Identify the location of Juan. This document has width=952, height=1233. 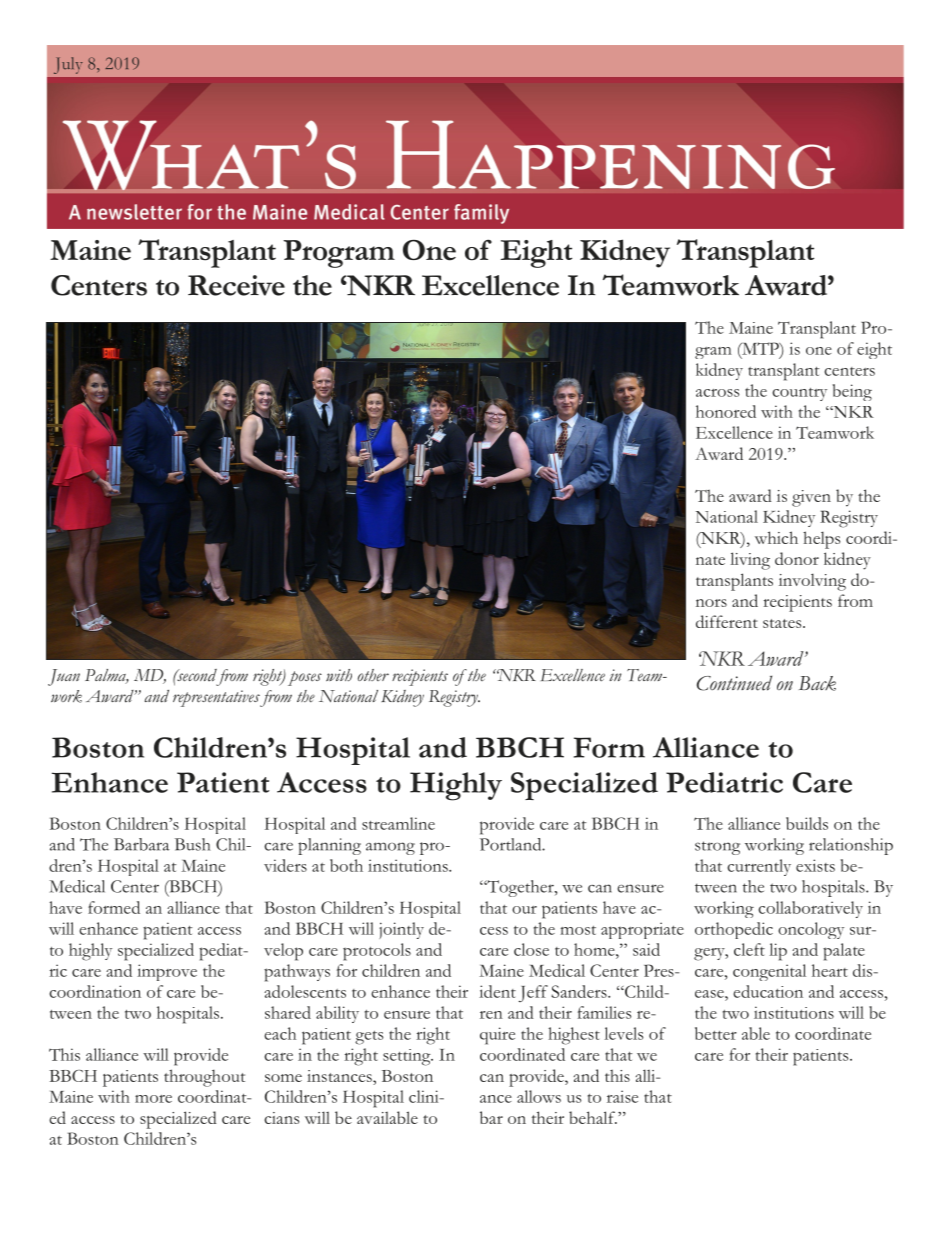
(64, 677).
